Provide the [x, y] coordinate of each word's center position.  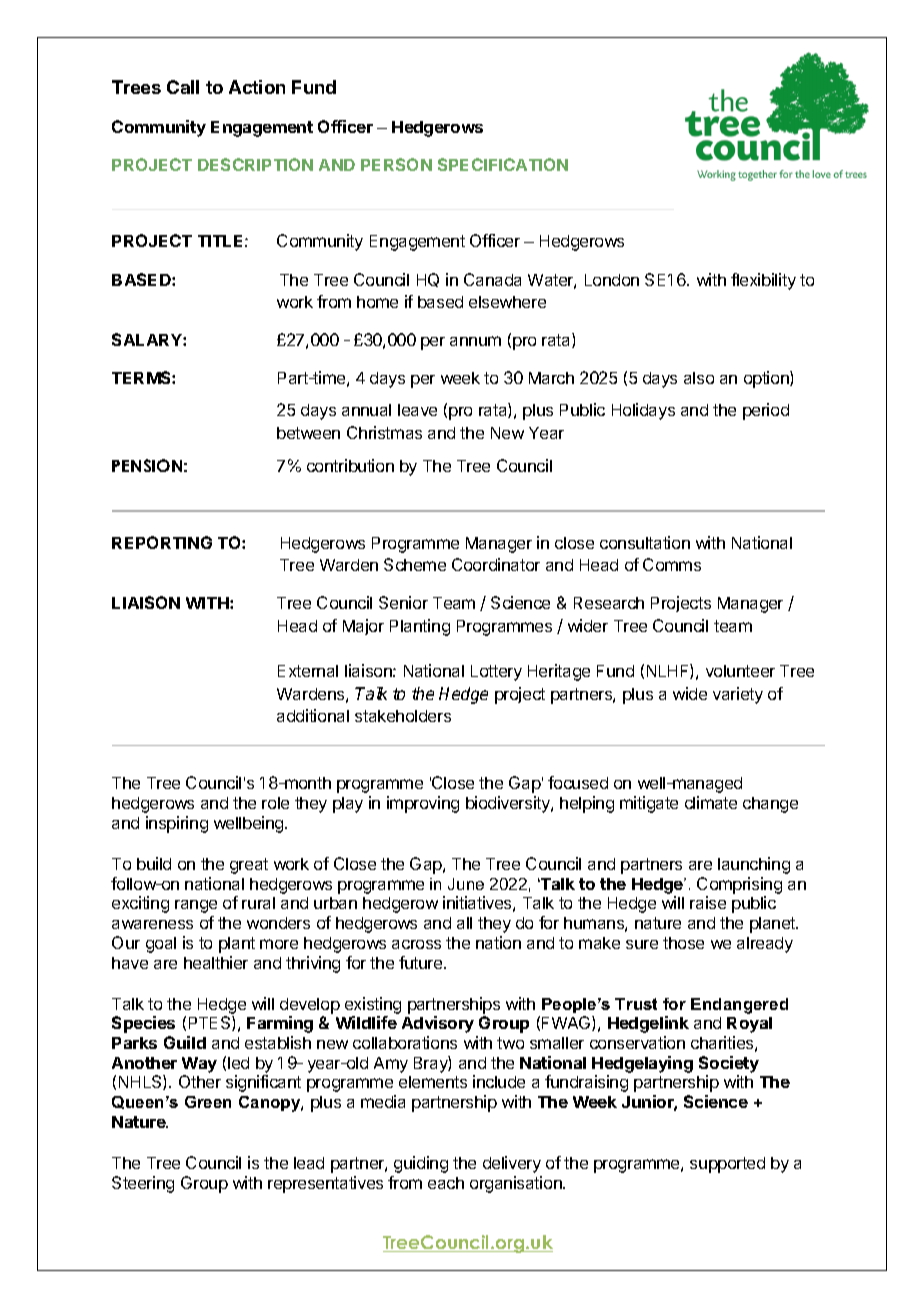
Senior [403, 602]
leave [417, 410]
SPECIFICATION [503, 164]
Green [208, 1102]
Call [183, 87]
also [699, 378]
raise [708, 902]
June [466, 884]
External [308, 671]
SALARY [148, 339]
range [196, 906]
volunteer [740, 671]
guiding [421, 1164]
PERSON [396, 164]
